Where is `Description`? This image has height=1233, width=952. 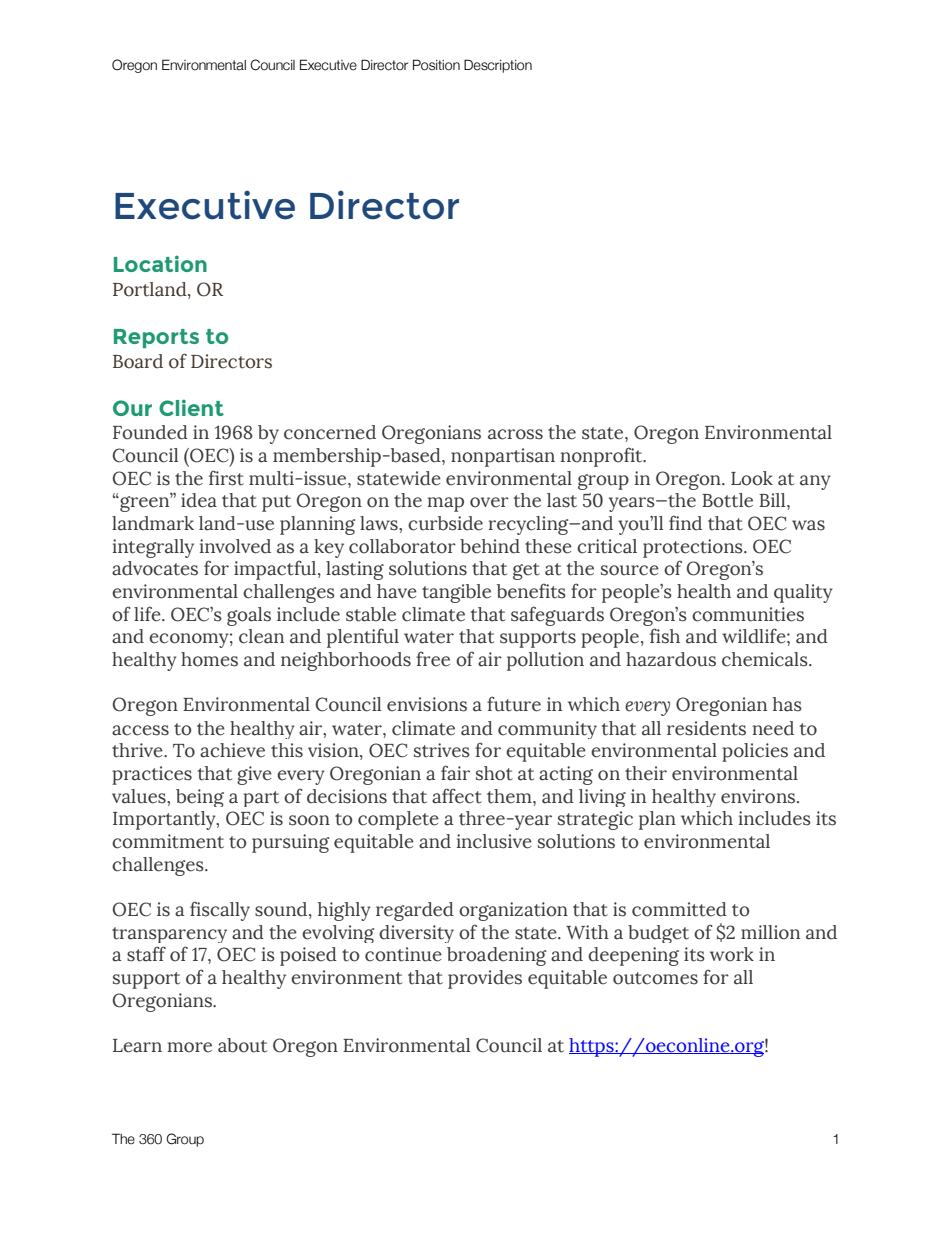
Description is located at coordinates (498, 66).
